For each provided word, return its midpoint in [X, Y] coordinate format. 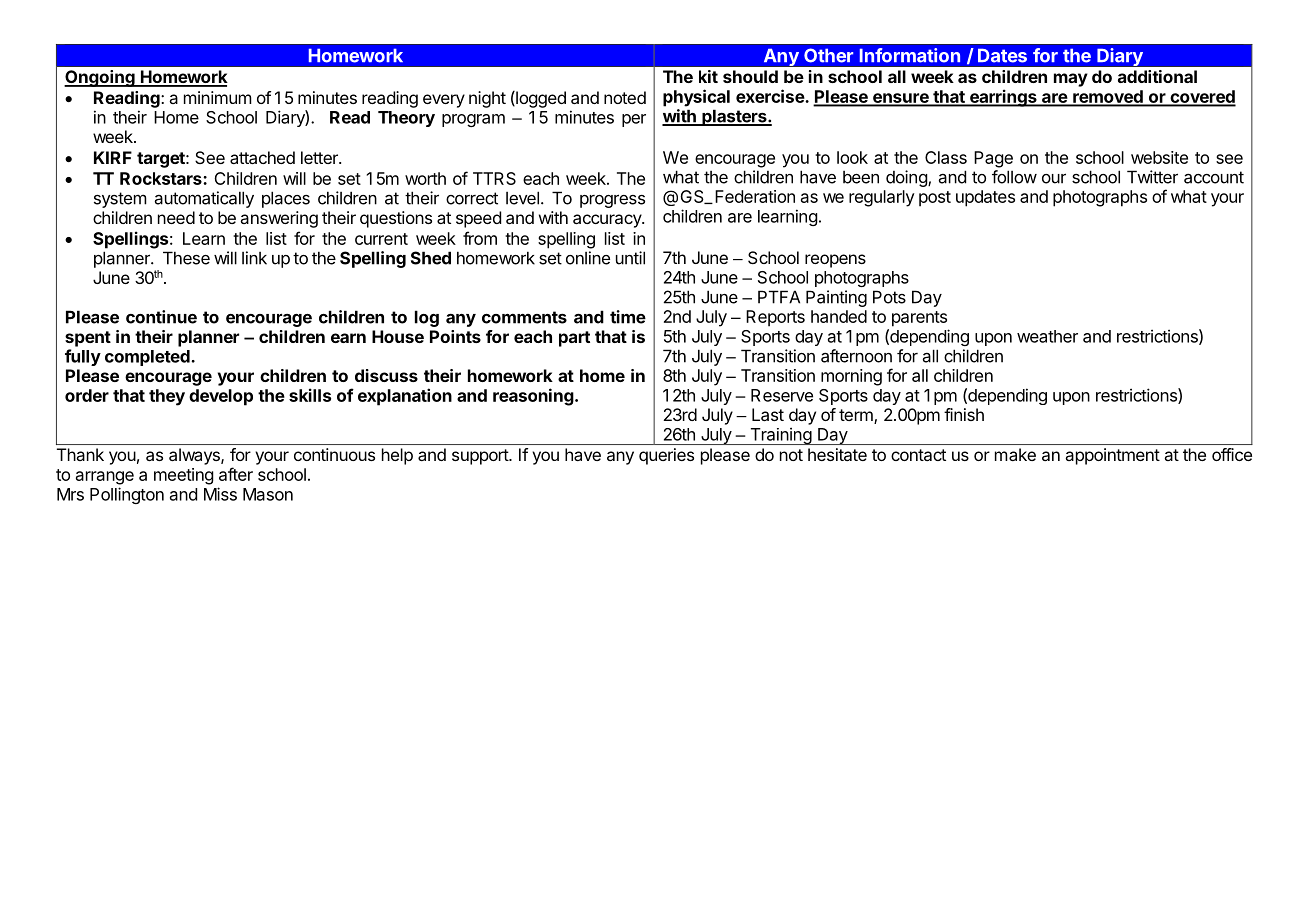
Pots [889, 297]
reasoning [533, 397]
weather [1047, 336]
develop [221, 397]
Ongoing [100, 78]
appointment [1113, 456]
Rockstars [162, 178]
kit [708, 76]
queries [666, 456]
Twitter [1152, 177]
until [630, 258]
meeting [184, 476]
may [1071, 80]
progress [612, 201]
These [186, 258]
